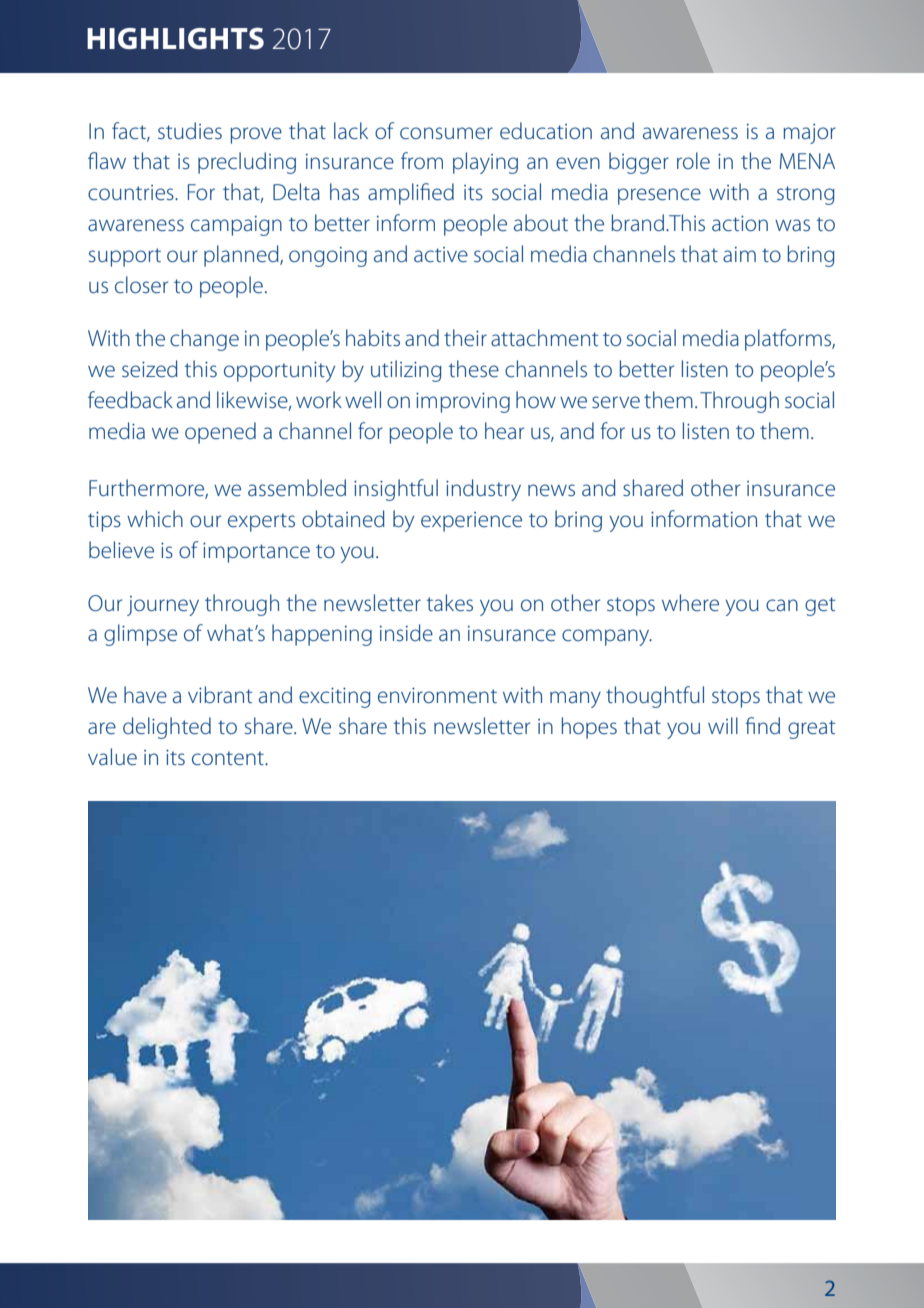 This image has width=924, height=1308. I want to click on delighted, so click(167, 728).
